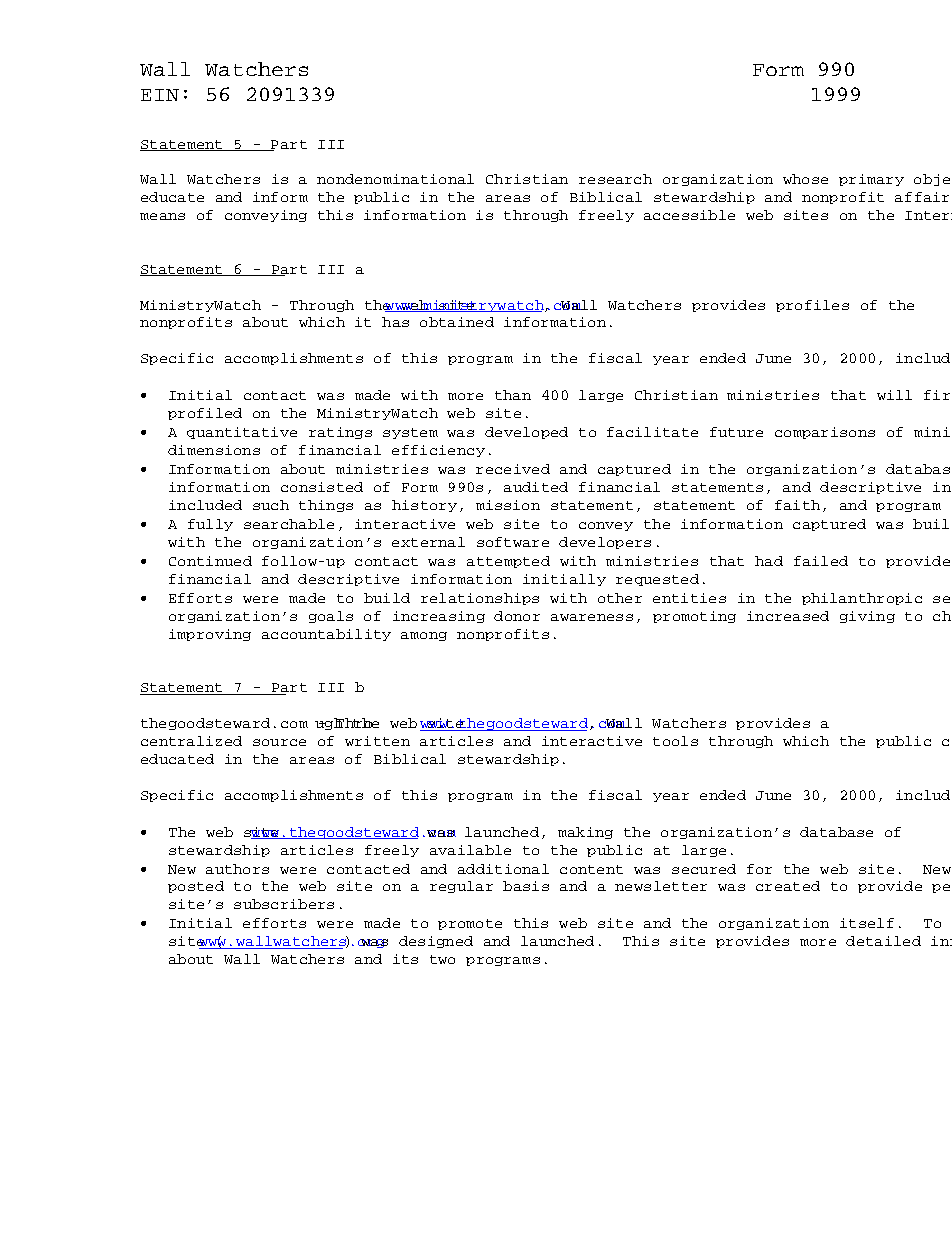 Image resolution: width=952 pixels, height=1233 pixels. Describe the element at coordinates (526, 433) in the screenshot. I see `developed` at that location.
